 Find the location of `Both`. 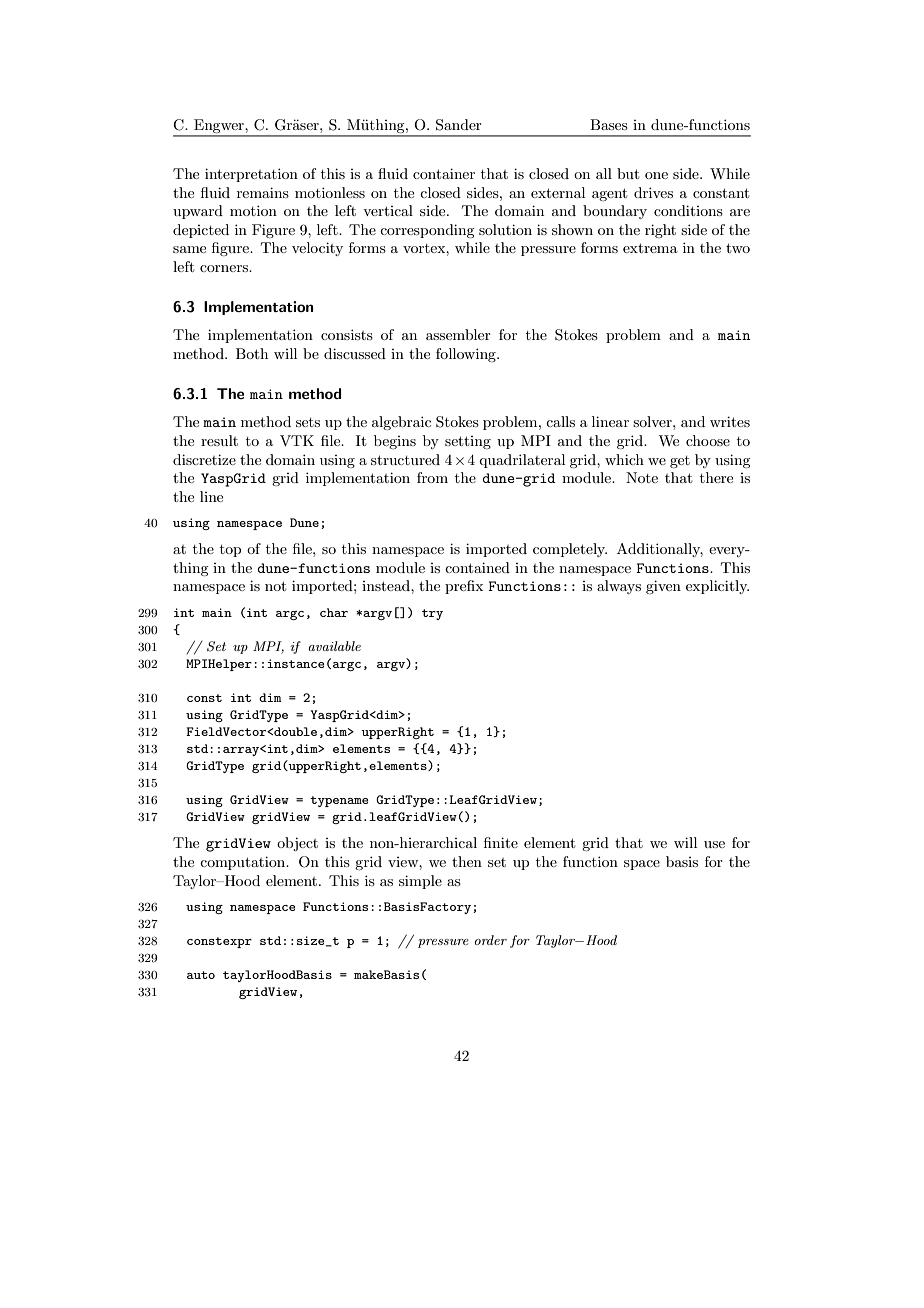

Both is located at coordinates (252, 353).
